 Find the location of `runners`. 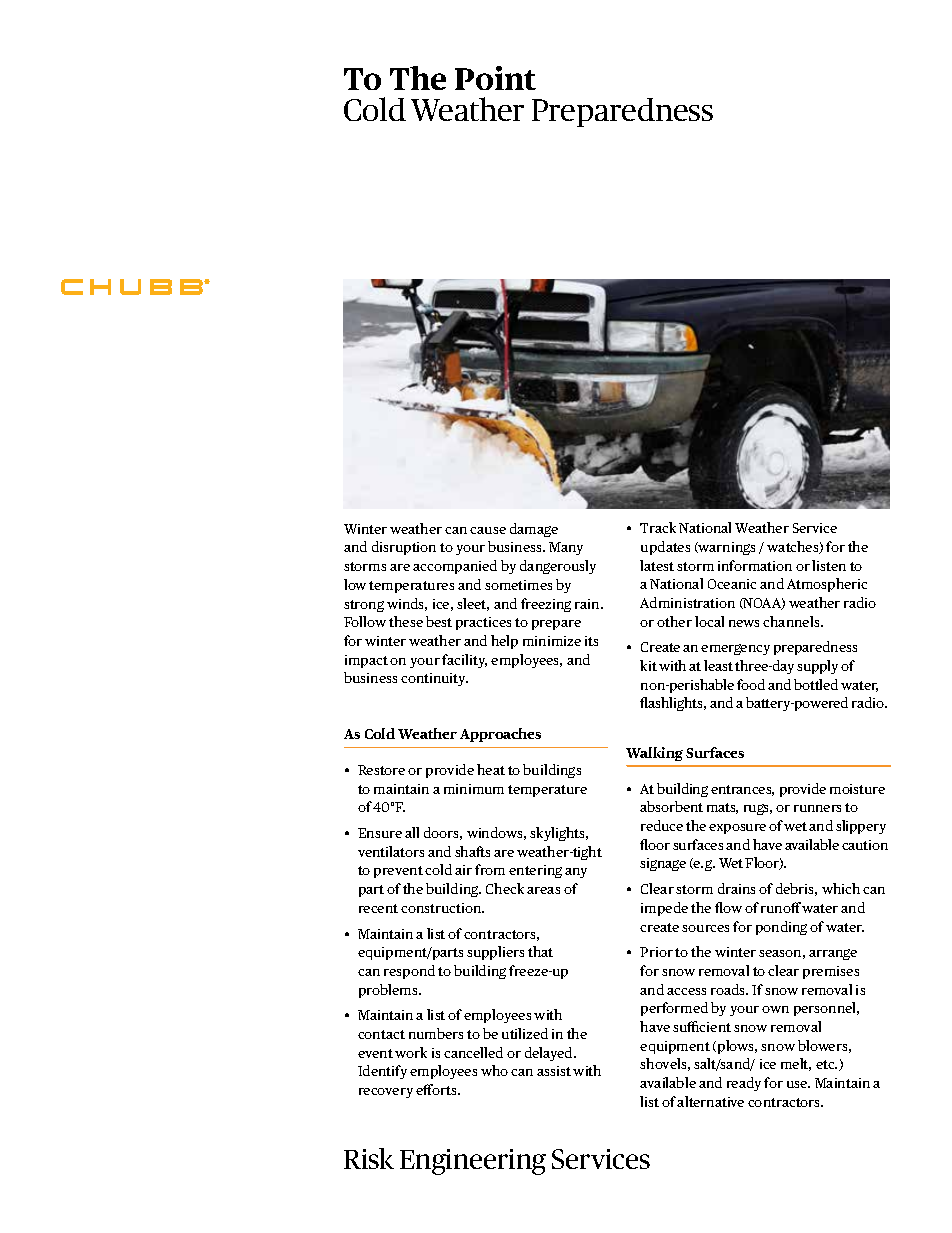

runners is located at coordinates (817, 808).
